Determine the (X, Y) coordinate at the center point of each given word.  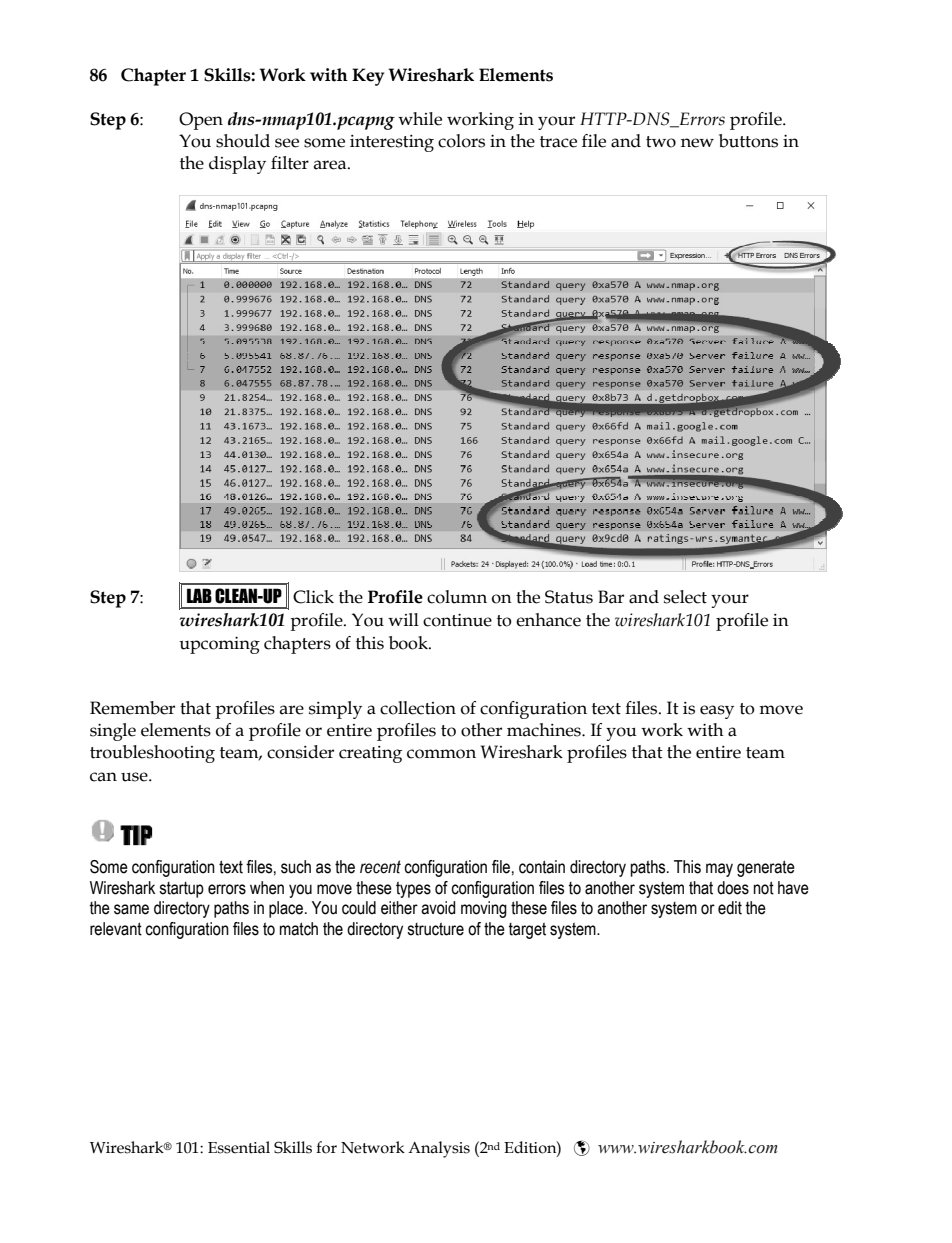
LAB (199, 595)
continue (457, 620)
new (697, 143)
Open (201, 121)
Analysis (439, 1149)
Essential (239, 1147)
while (420, 119)
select (685, 597)
